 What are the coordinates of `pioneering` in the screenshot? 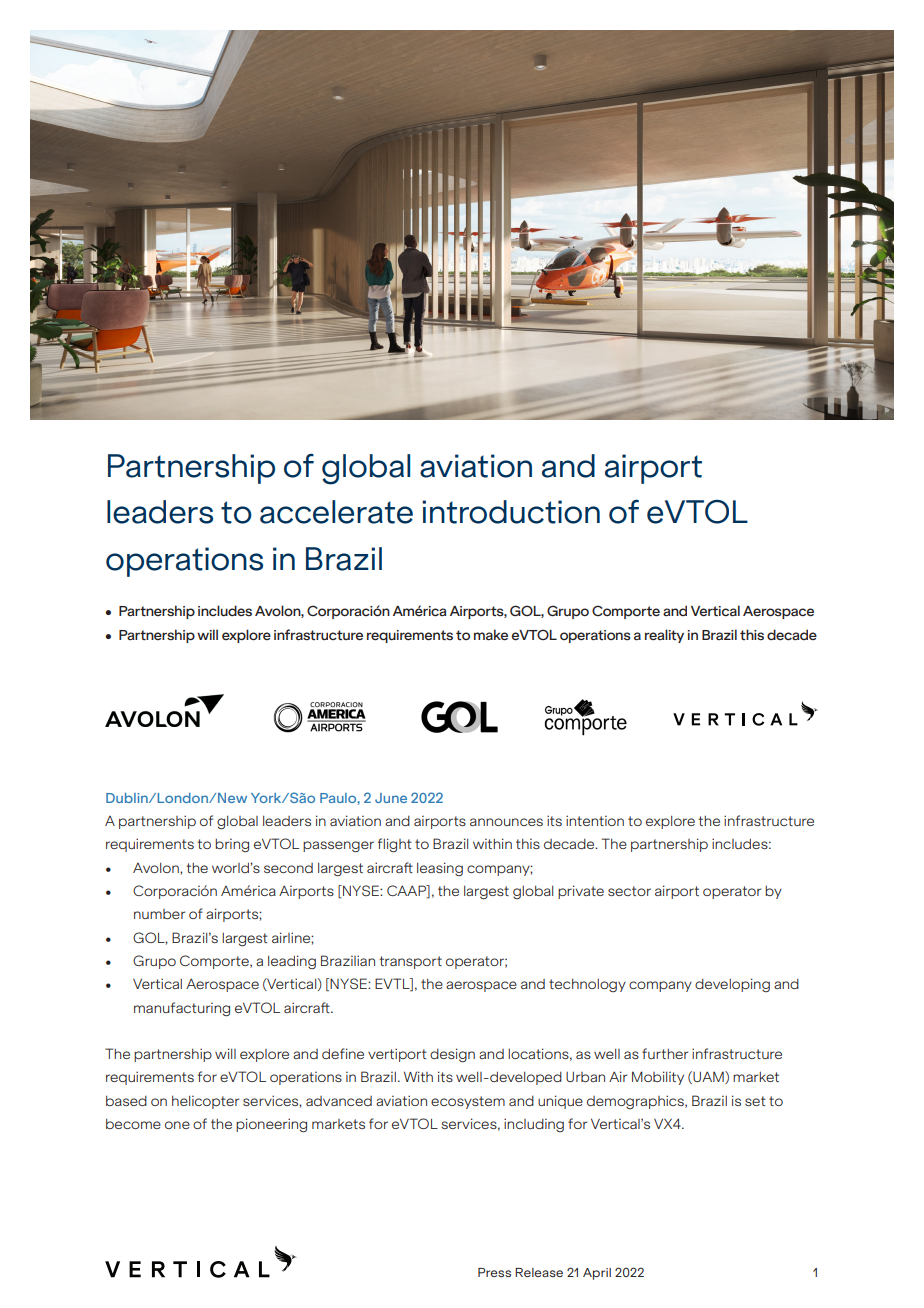 It's located at (271, 1125).
